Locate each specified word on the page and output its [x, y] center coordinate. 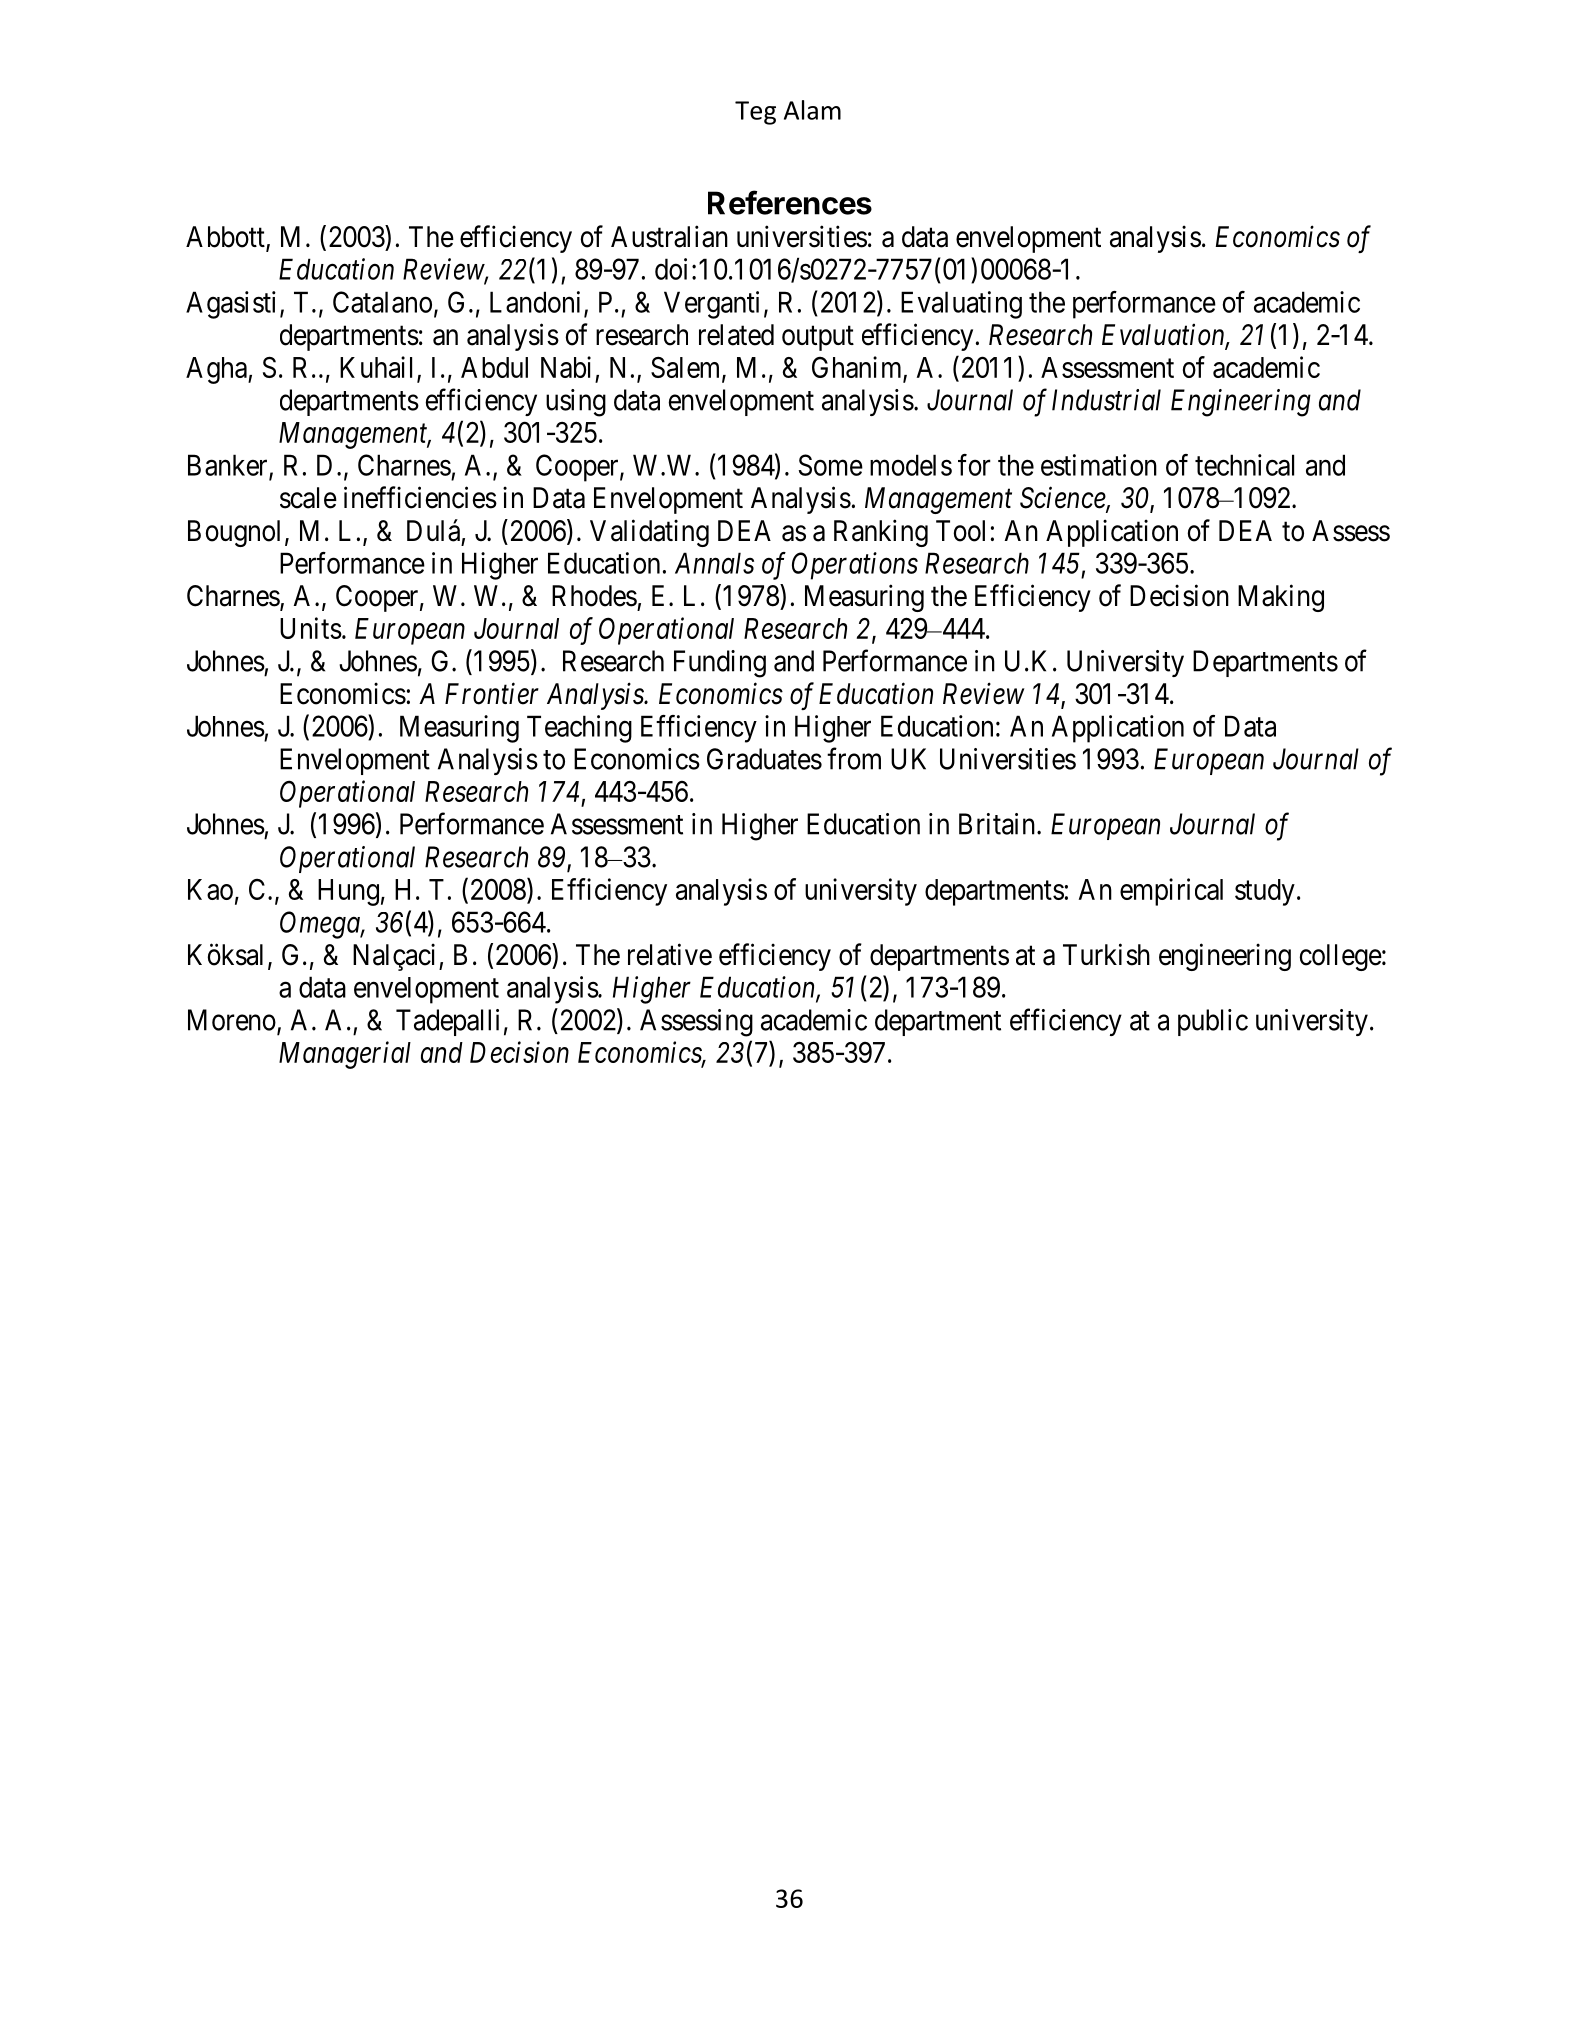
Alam [812, 110]
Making [1281, 598]
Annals [714, 563]
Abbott [226, 238]
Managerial [345, 1055]
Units [311, 628]
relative [670, 954]
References [790, 202]
